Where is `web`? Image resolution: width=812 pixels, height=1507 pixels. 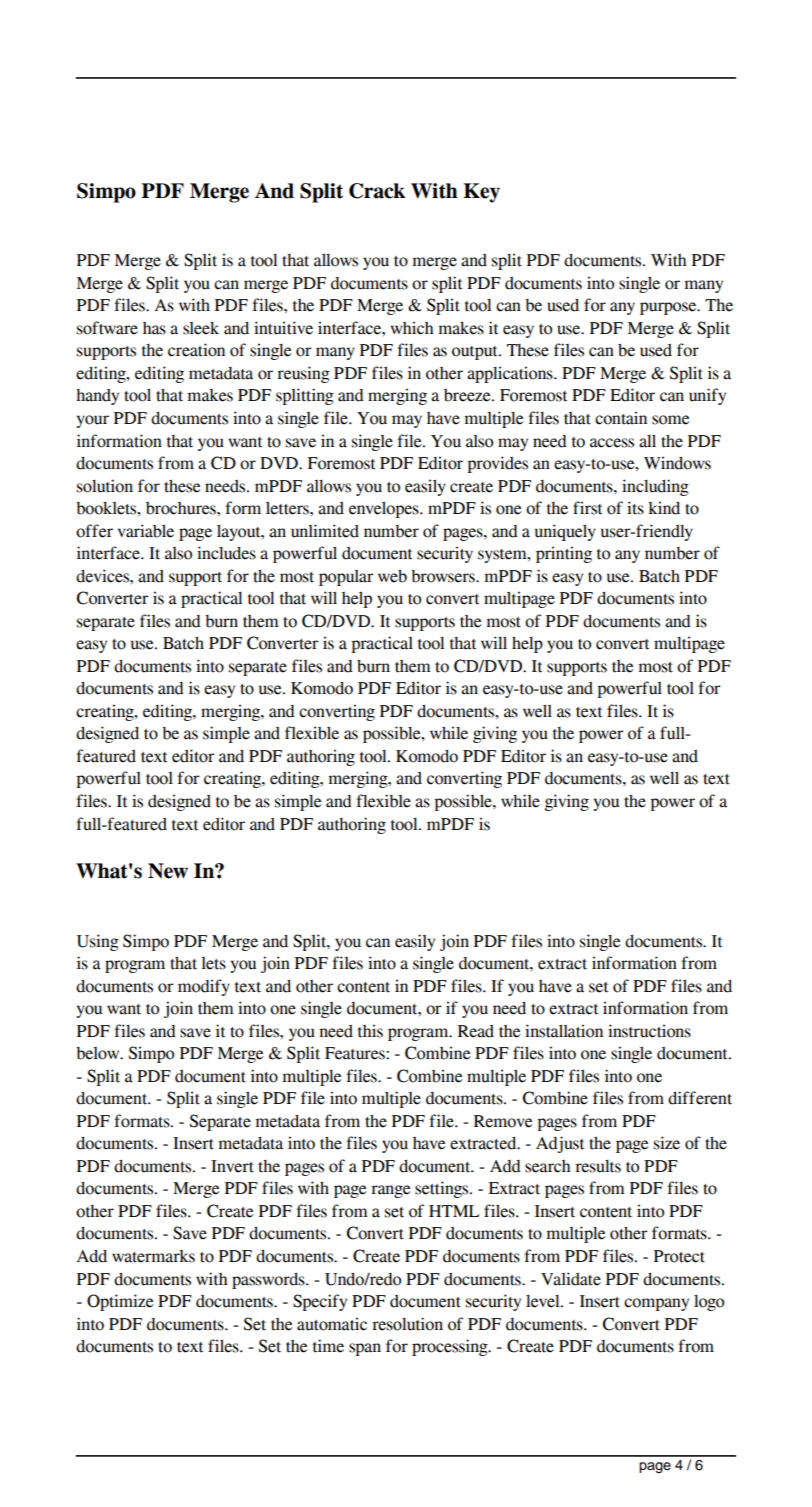 web is located at coordinates (392, 576).
